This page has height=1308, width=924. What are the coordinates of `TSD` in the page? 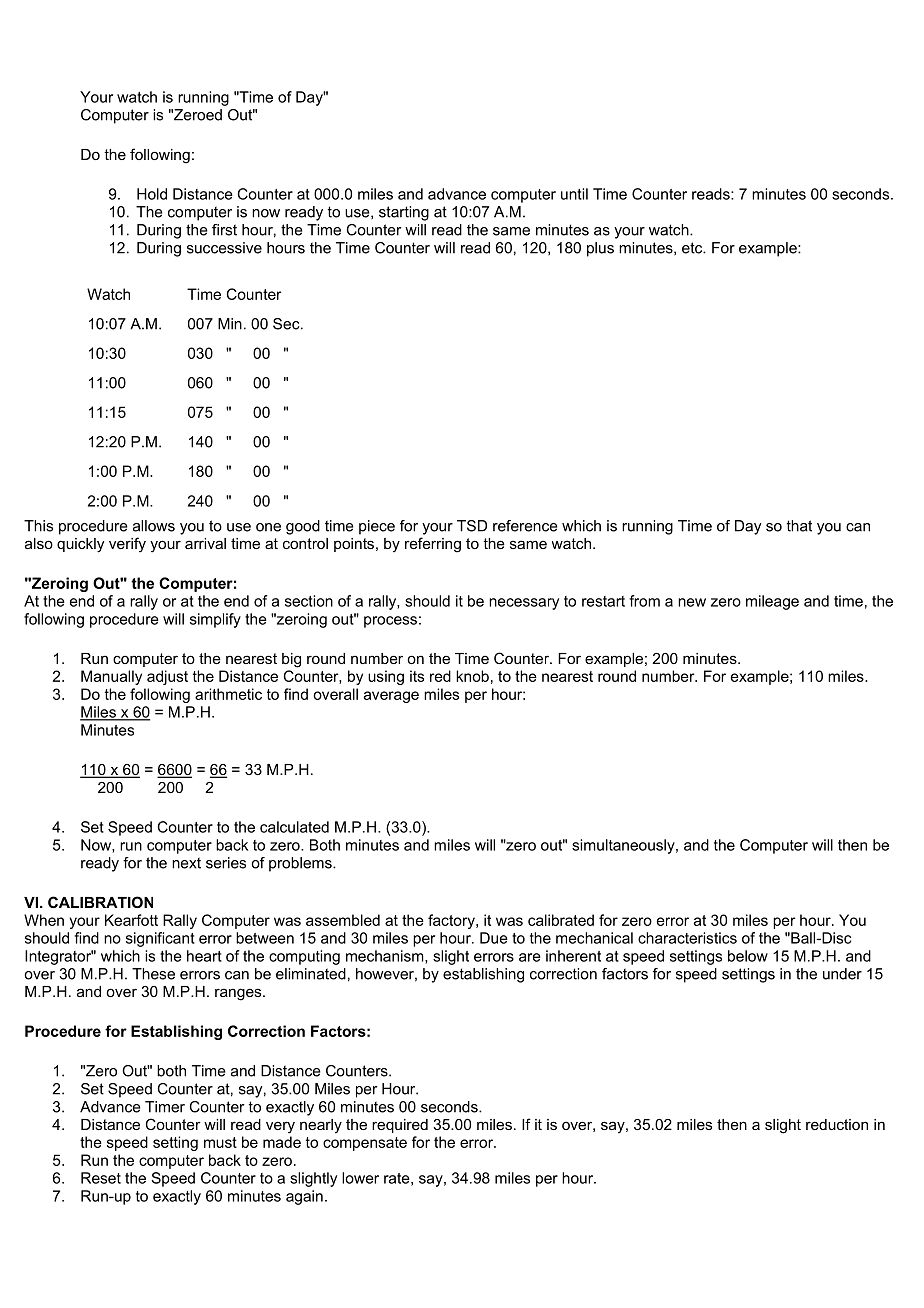 It's located at (472, 526).
